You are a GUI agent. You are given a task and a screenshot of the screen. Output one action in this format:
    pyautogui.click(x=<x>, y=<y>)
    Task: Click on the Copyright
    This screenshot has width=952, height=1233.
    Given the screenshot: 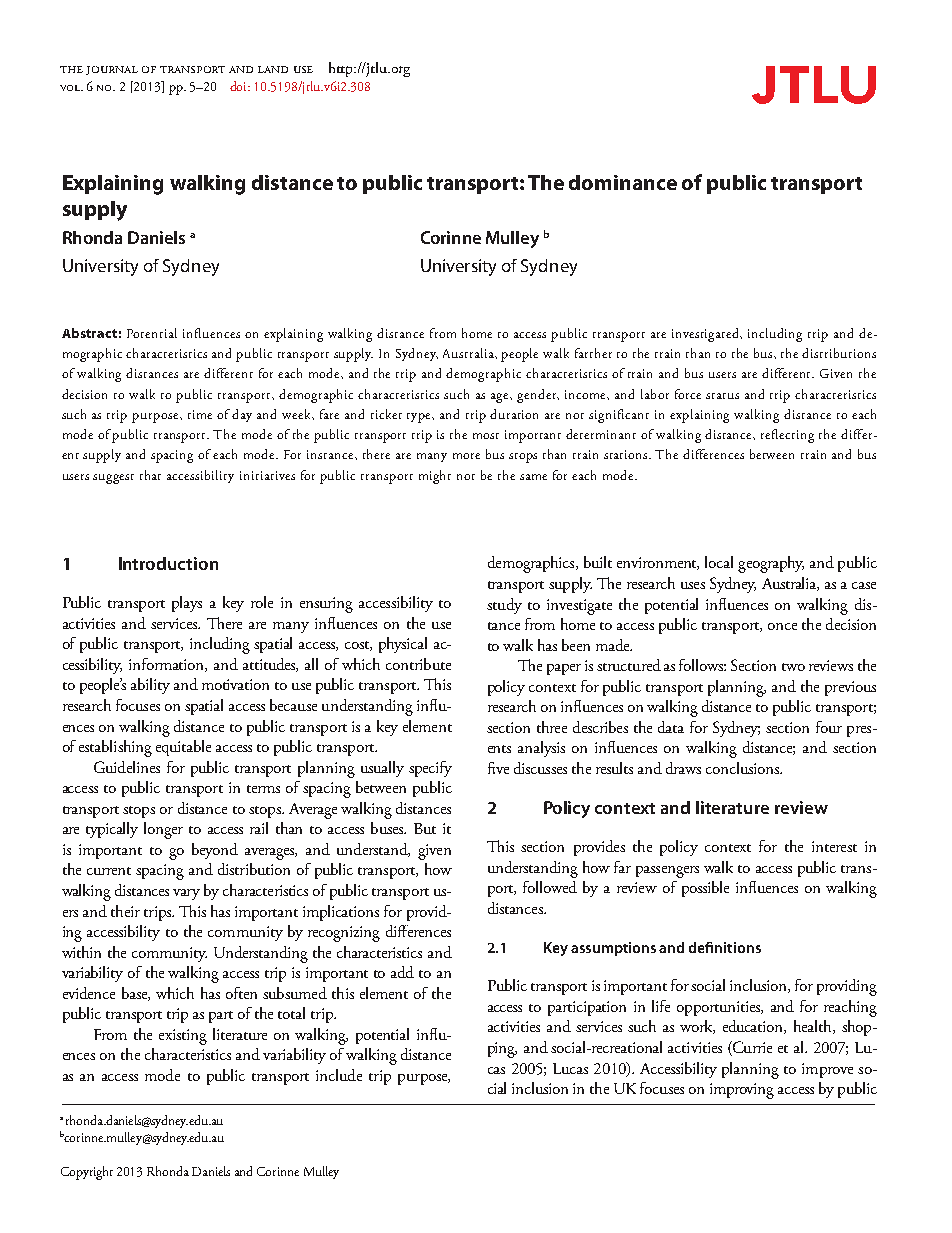 What is the action you would take?
    pyautogui.click(x=87, y=1173)
